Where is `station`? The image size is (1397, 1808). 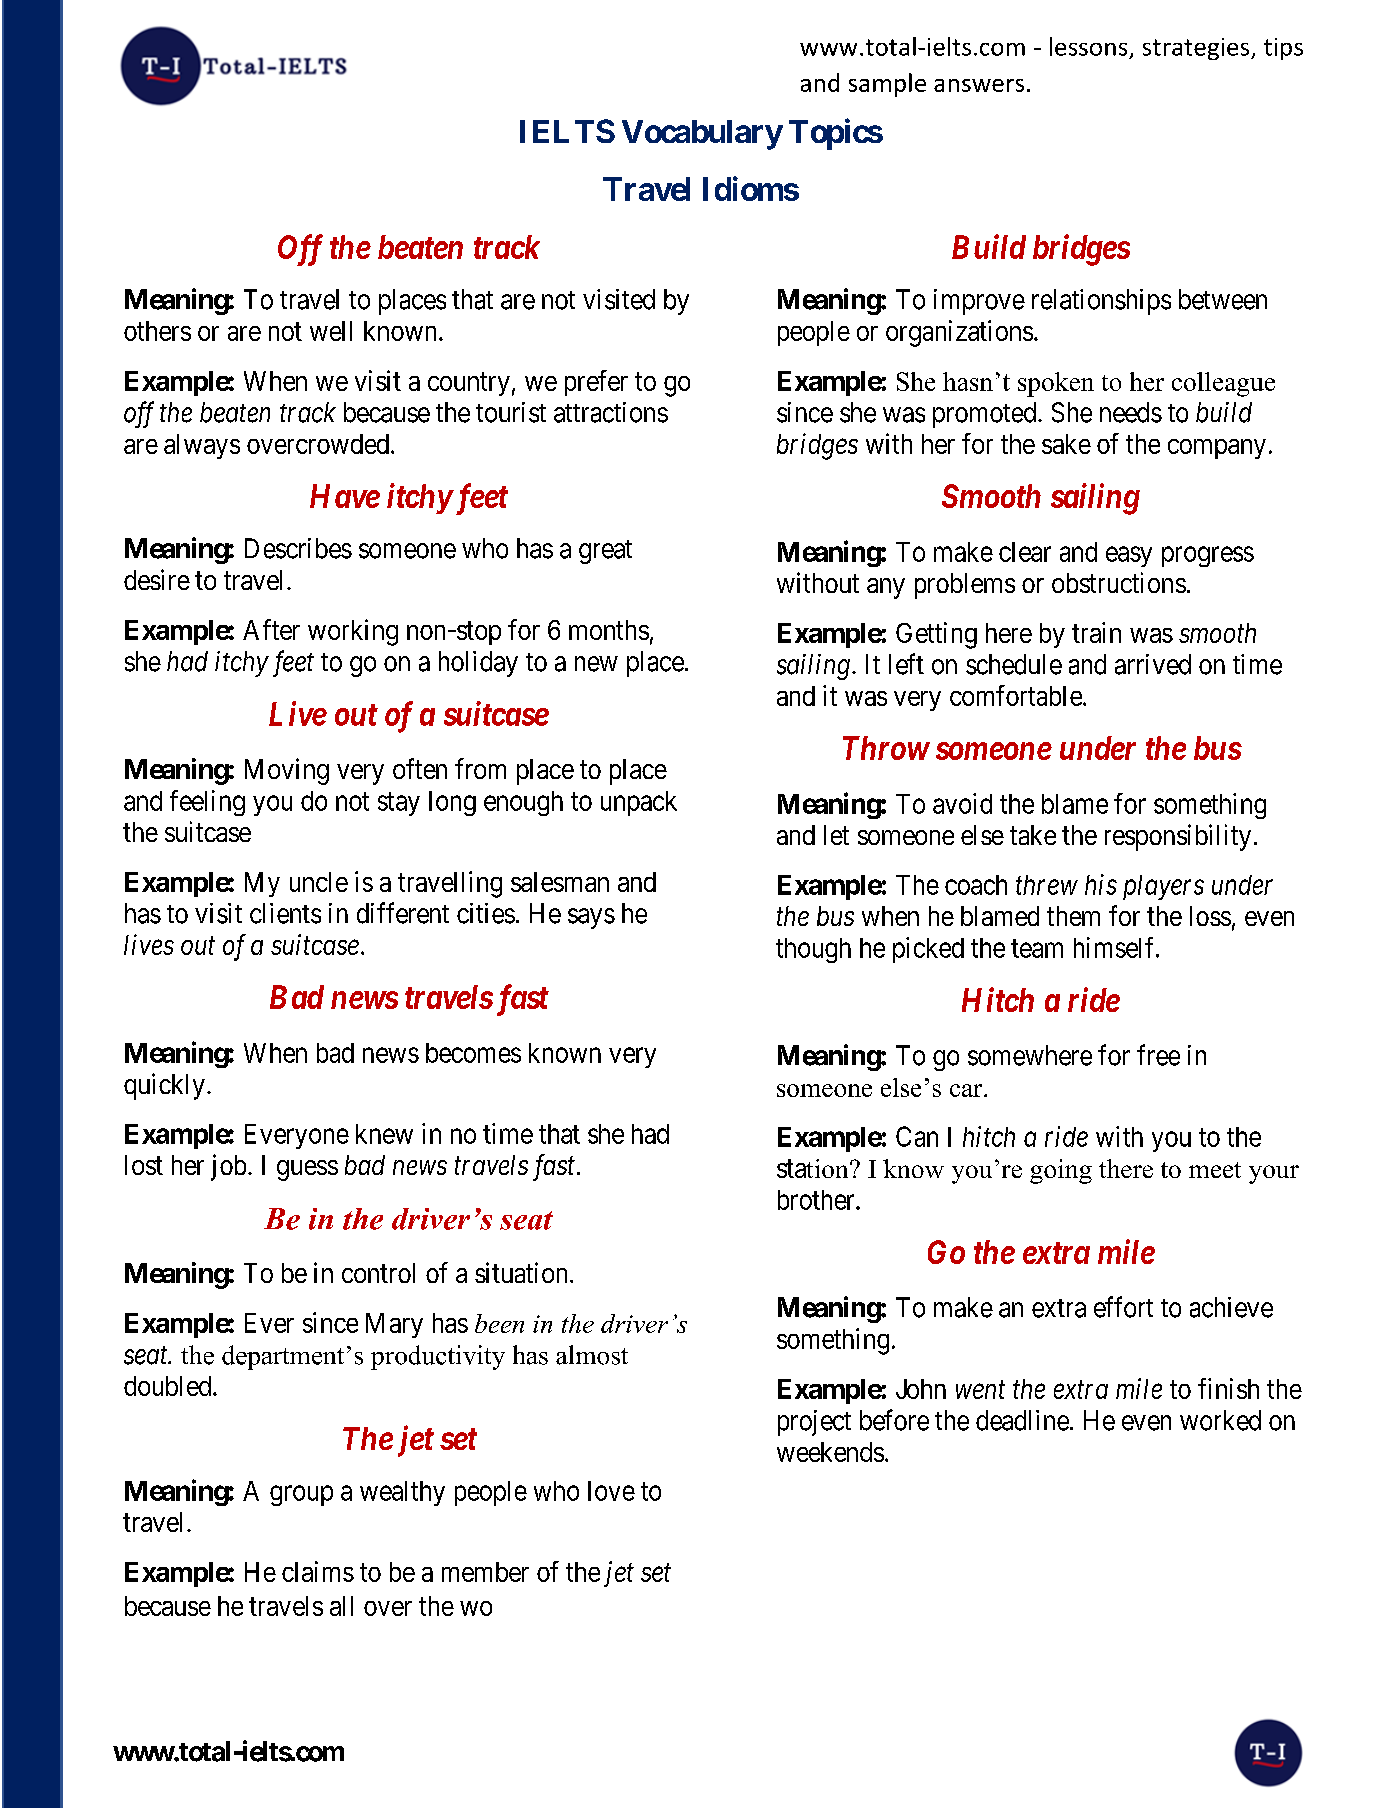
station is located at coordinates (814, 1168).
